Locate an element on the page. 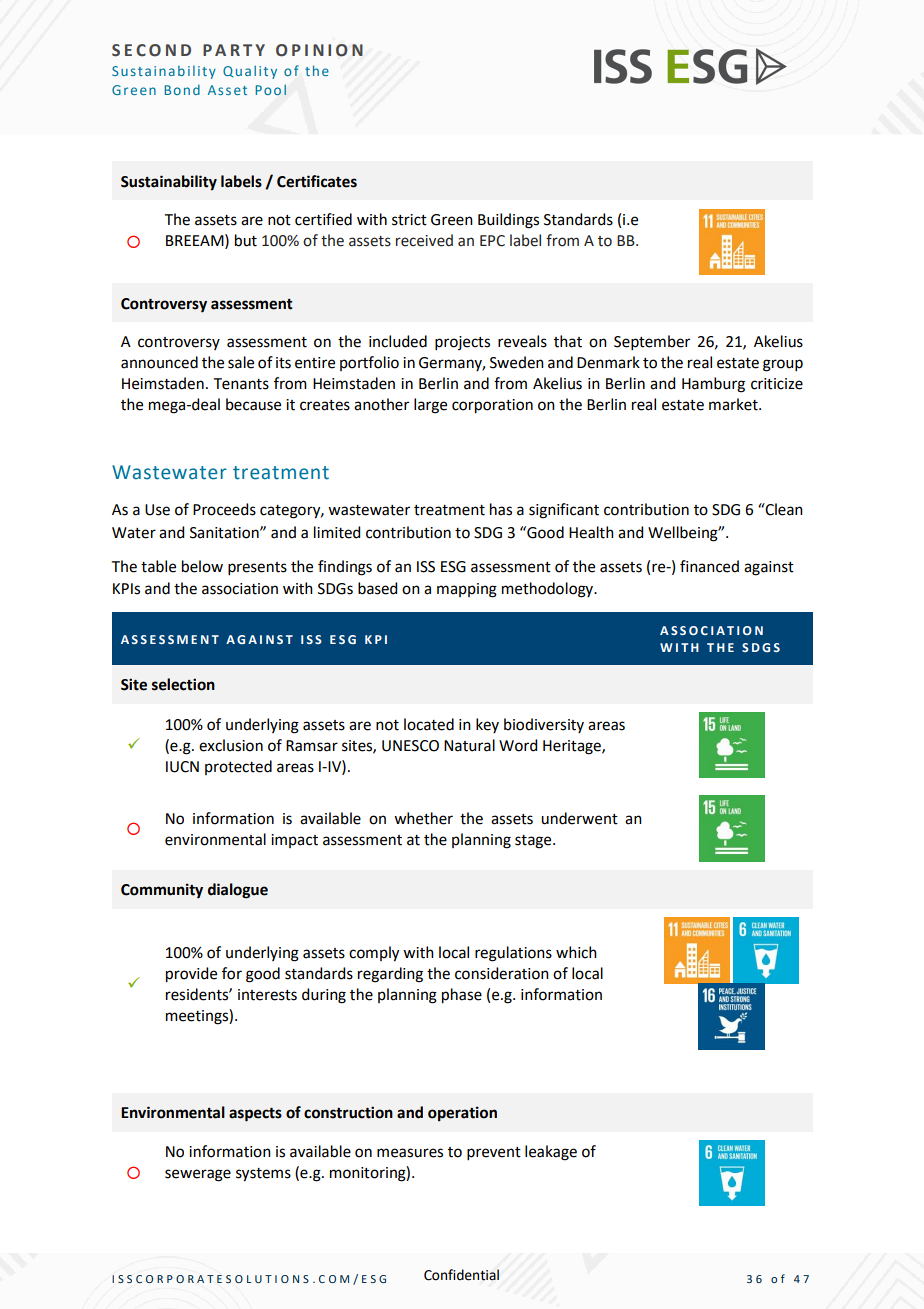  presents is located at coordinates (257, 568).
